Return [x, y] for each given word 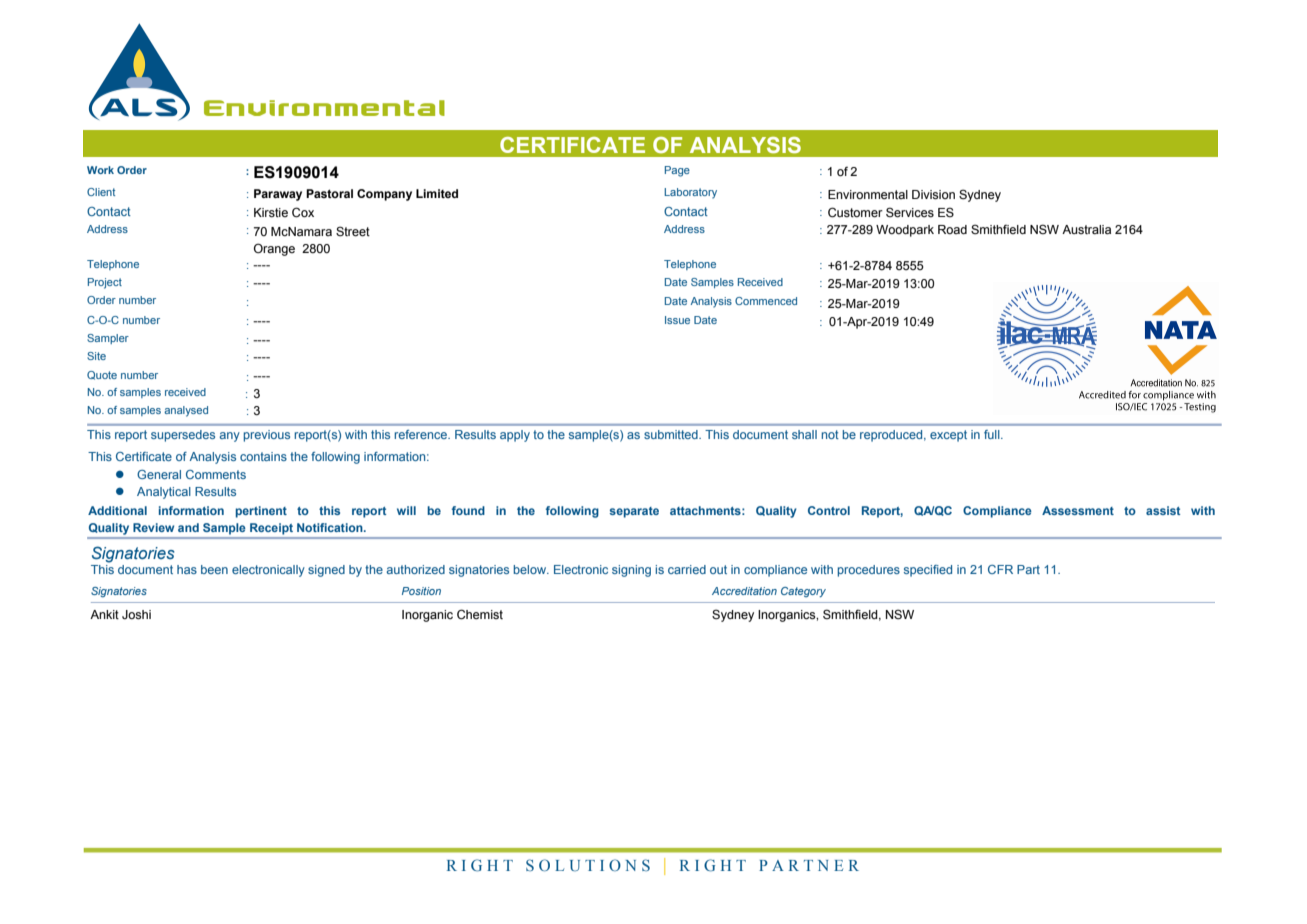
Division [933, 195]
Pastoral [329, 193]
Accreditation [744, 591]
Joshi [136, 615]
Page [677, 171]
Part [1028, 569]
